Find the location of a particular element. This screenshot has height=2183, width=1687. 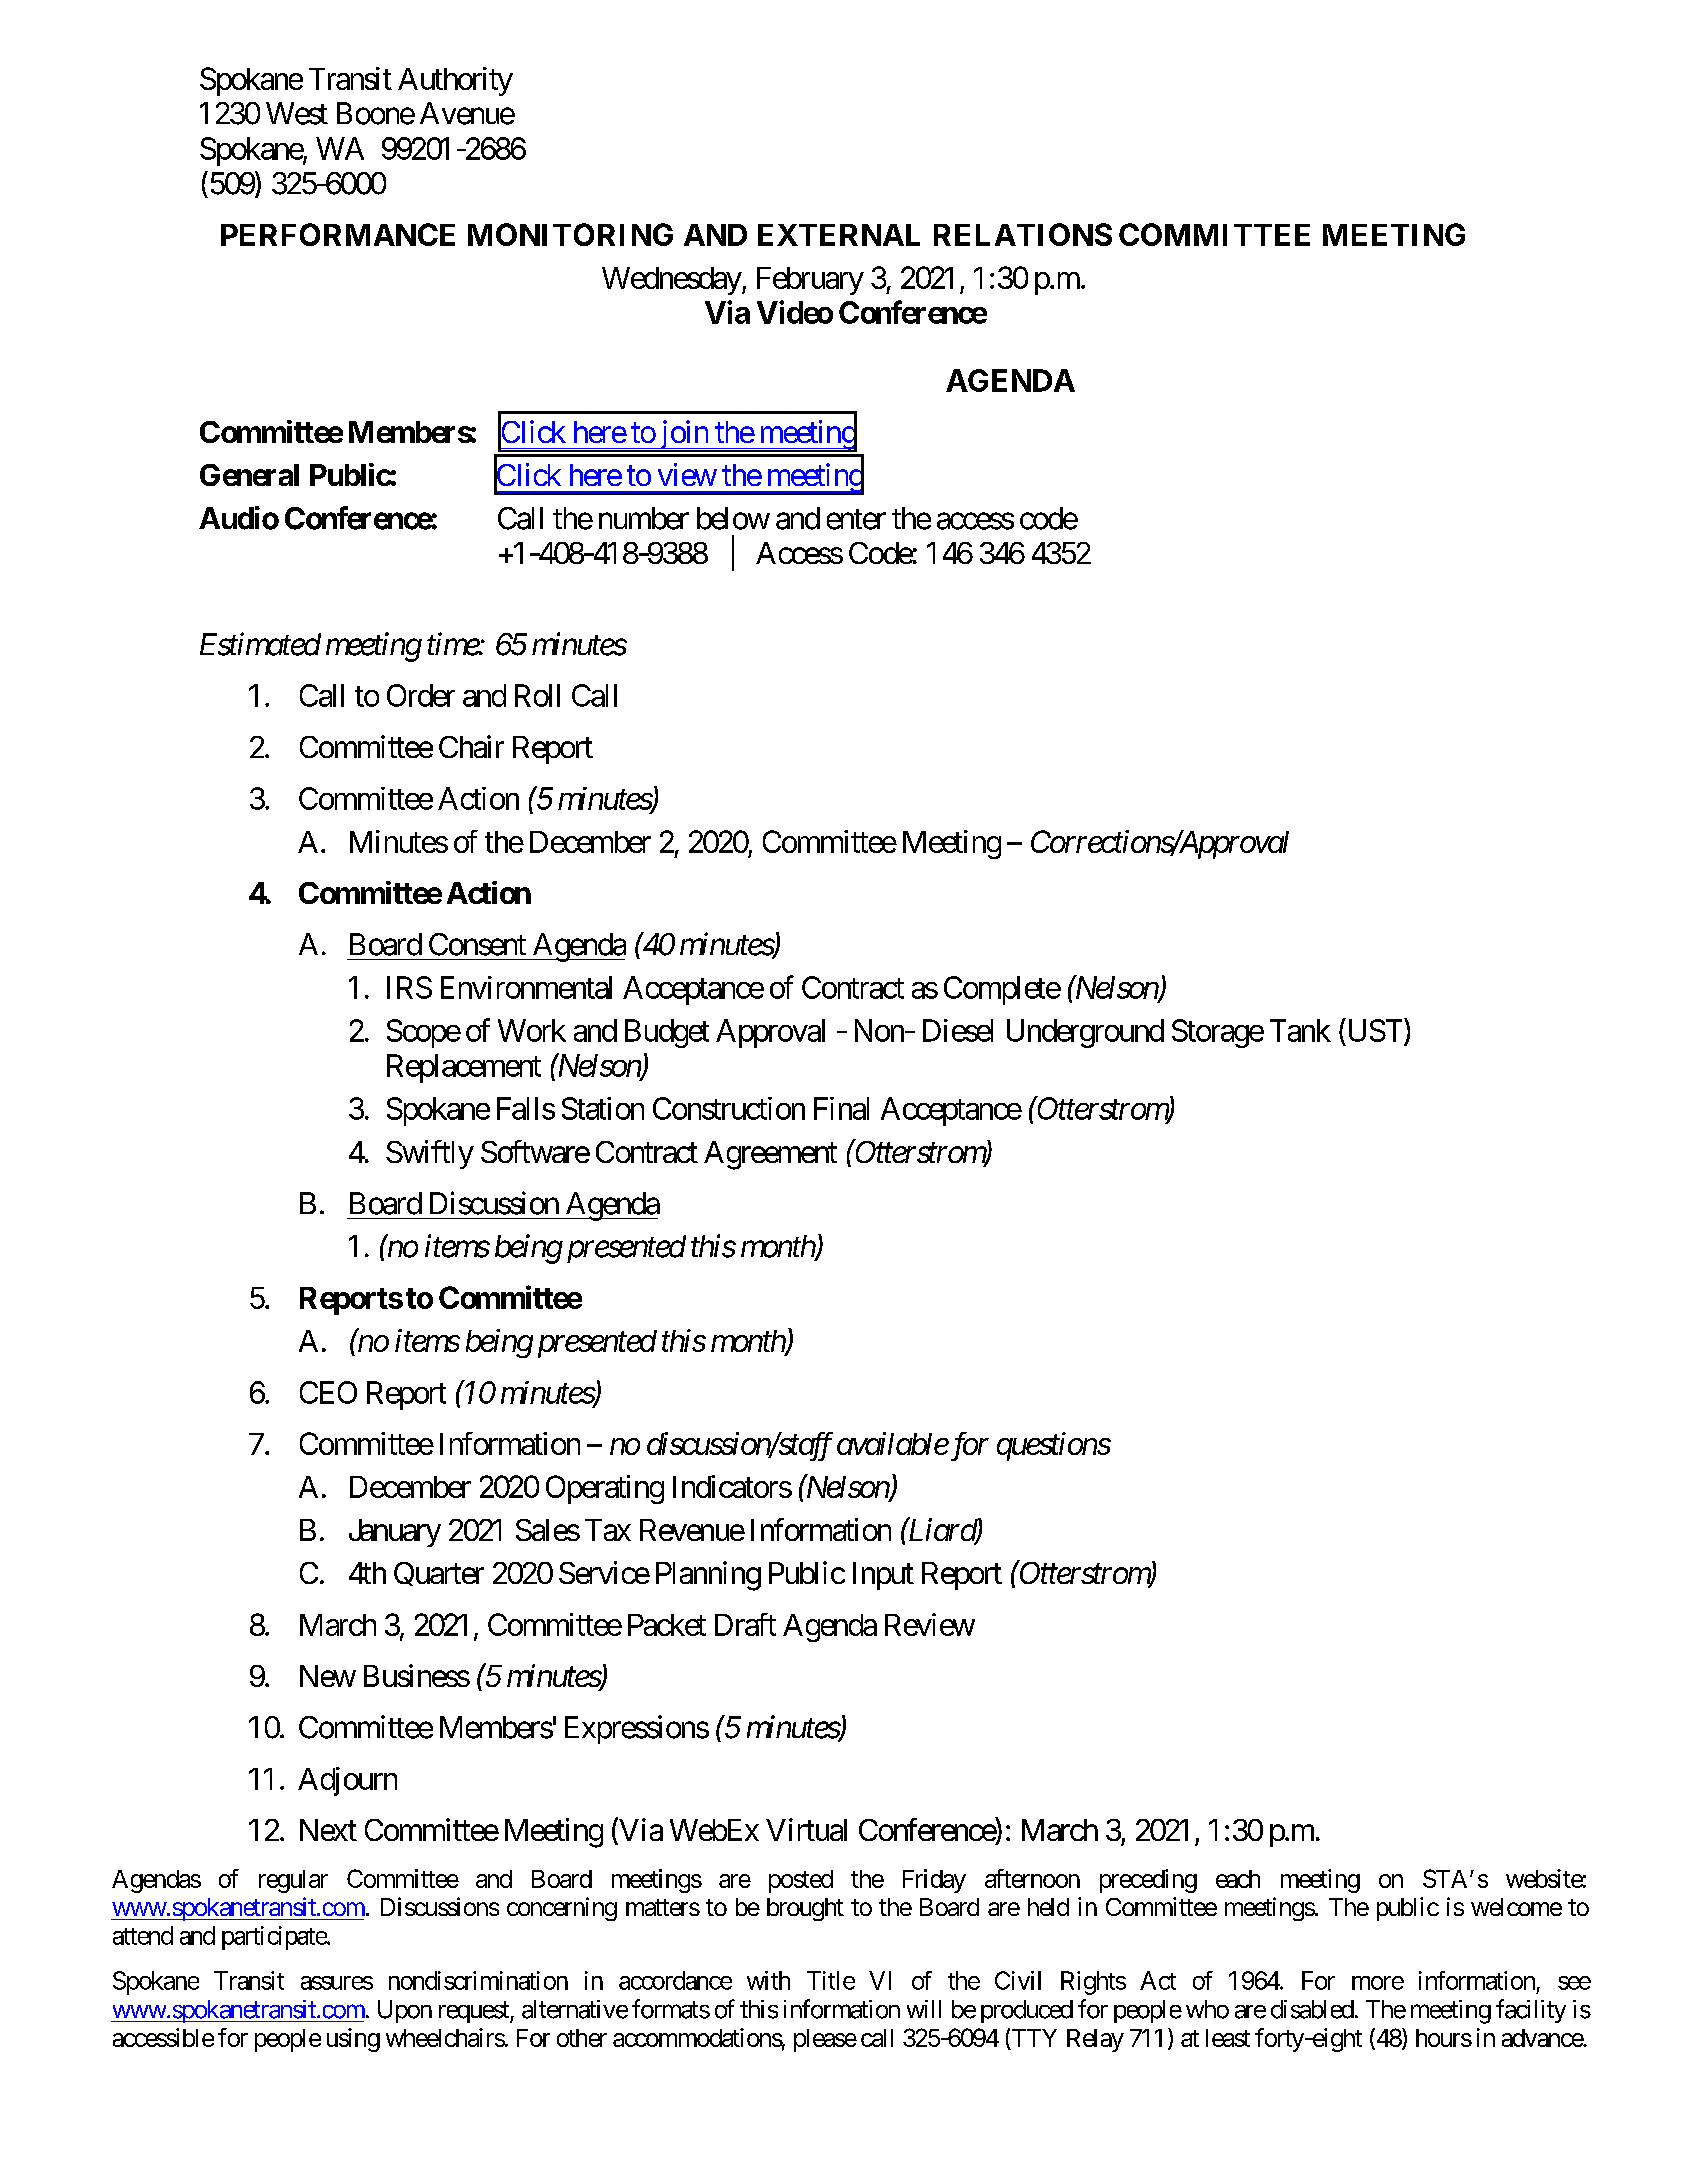

EXTERNAL is located at coordinates (839, 235).
